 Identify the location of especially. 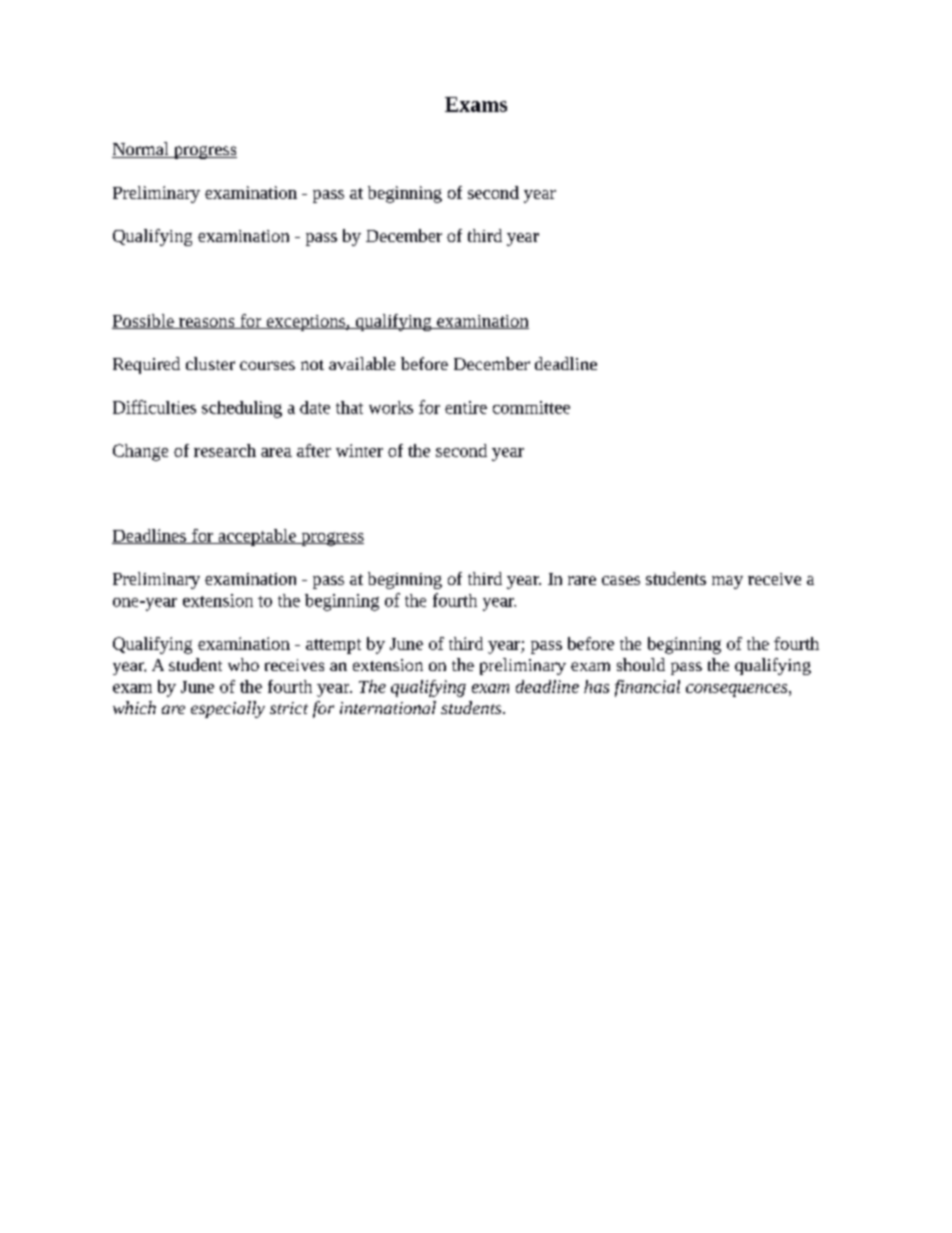
(228, 709).
